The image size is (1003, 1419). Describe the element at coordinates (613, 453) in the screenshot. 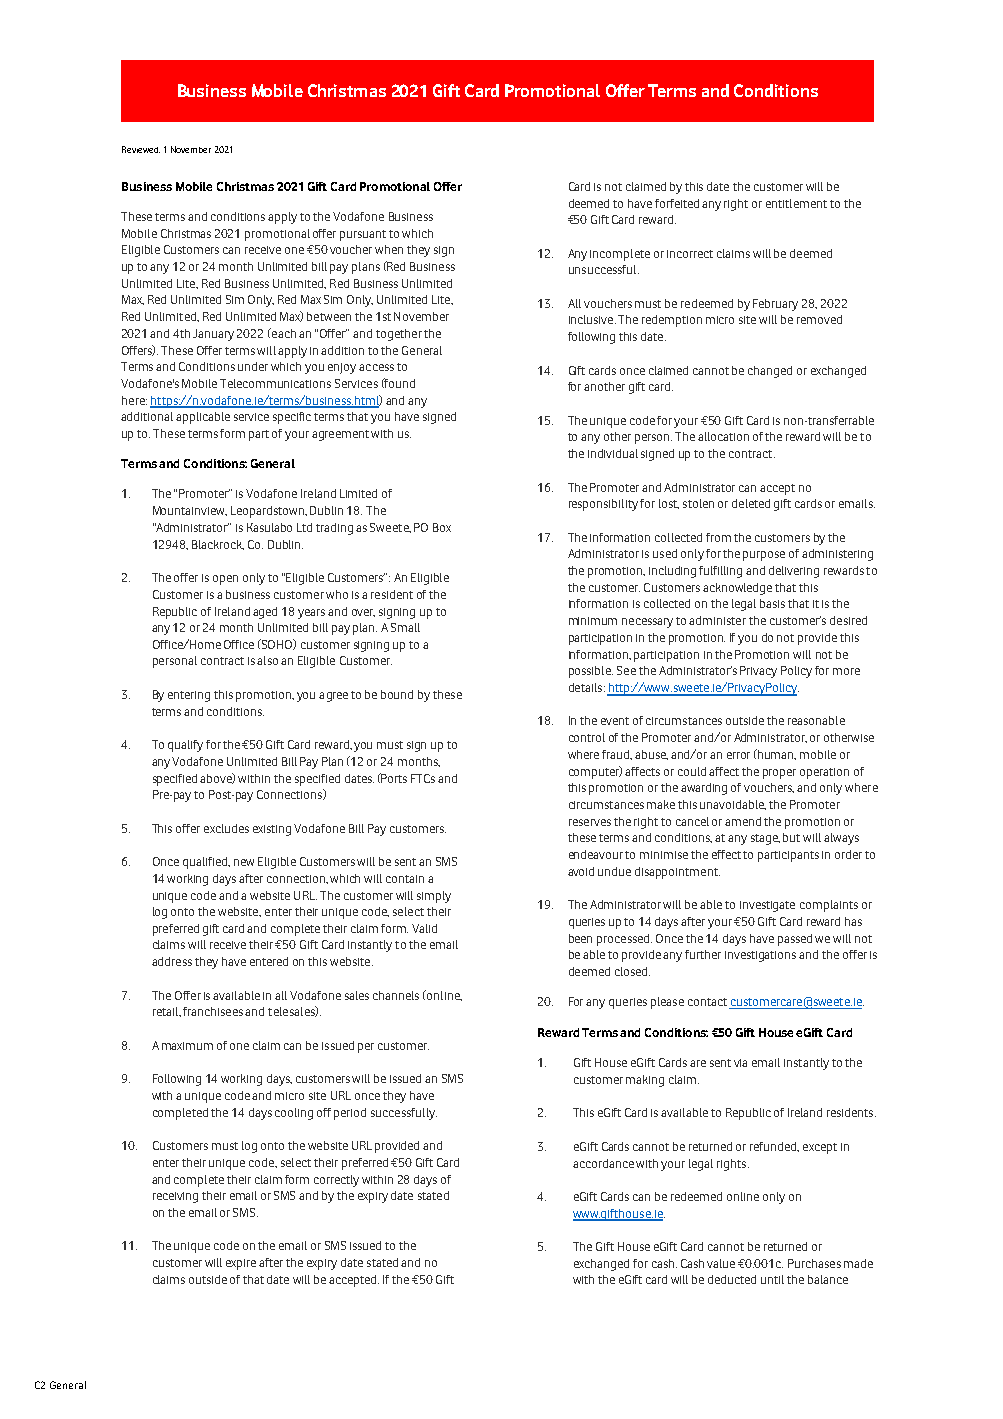

I see `individual` at that location.
